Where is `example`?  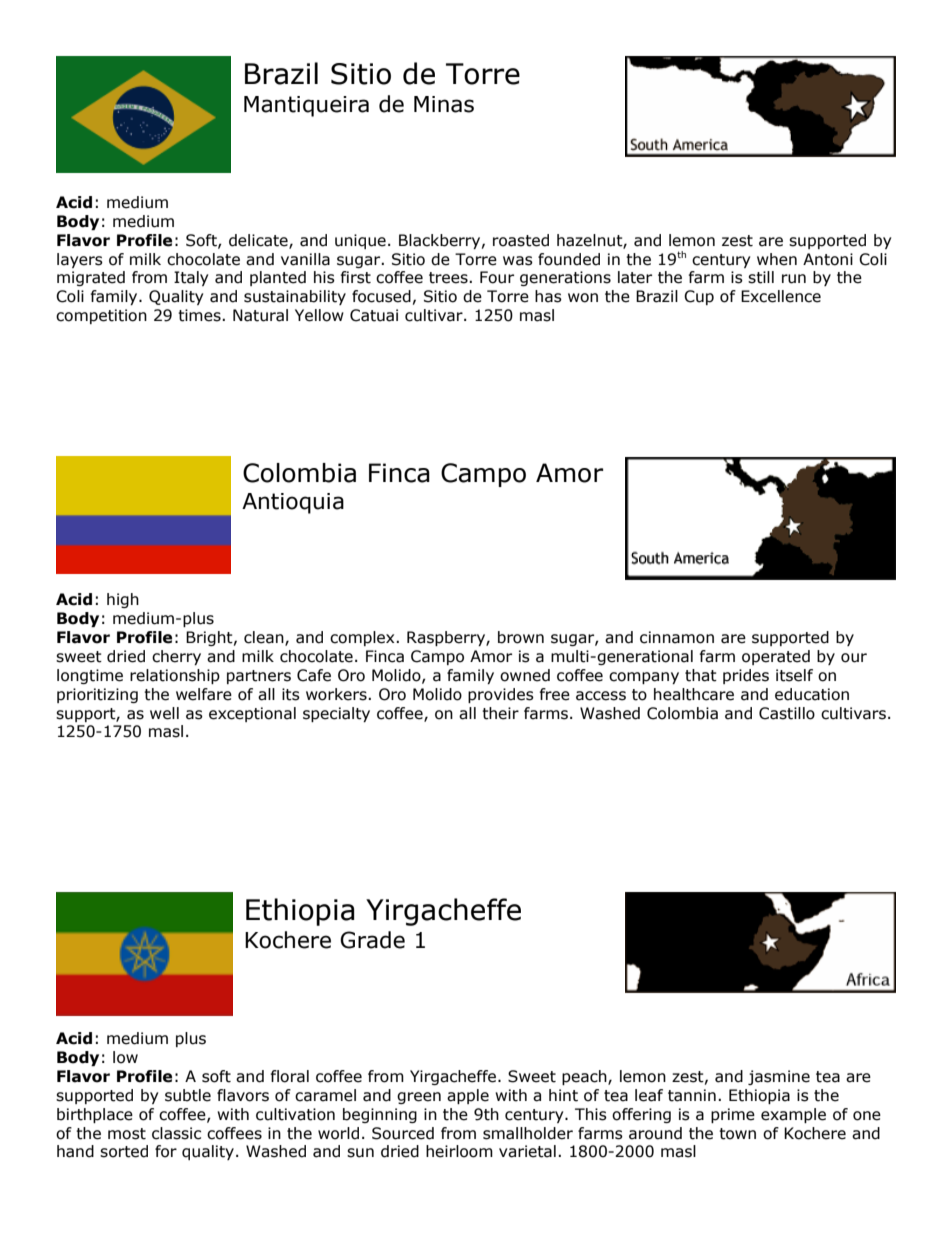
example is located at coordinates (793, 1115).
